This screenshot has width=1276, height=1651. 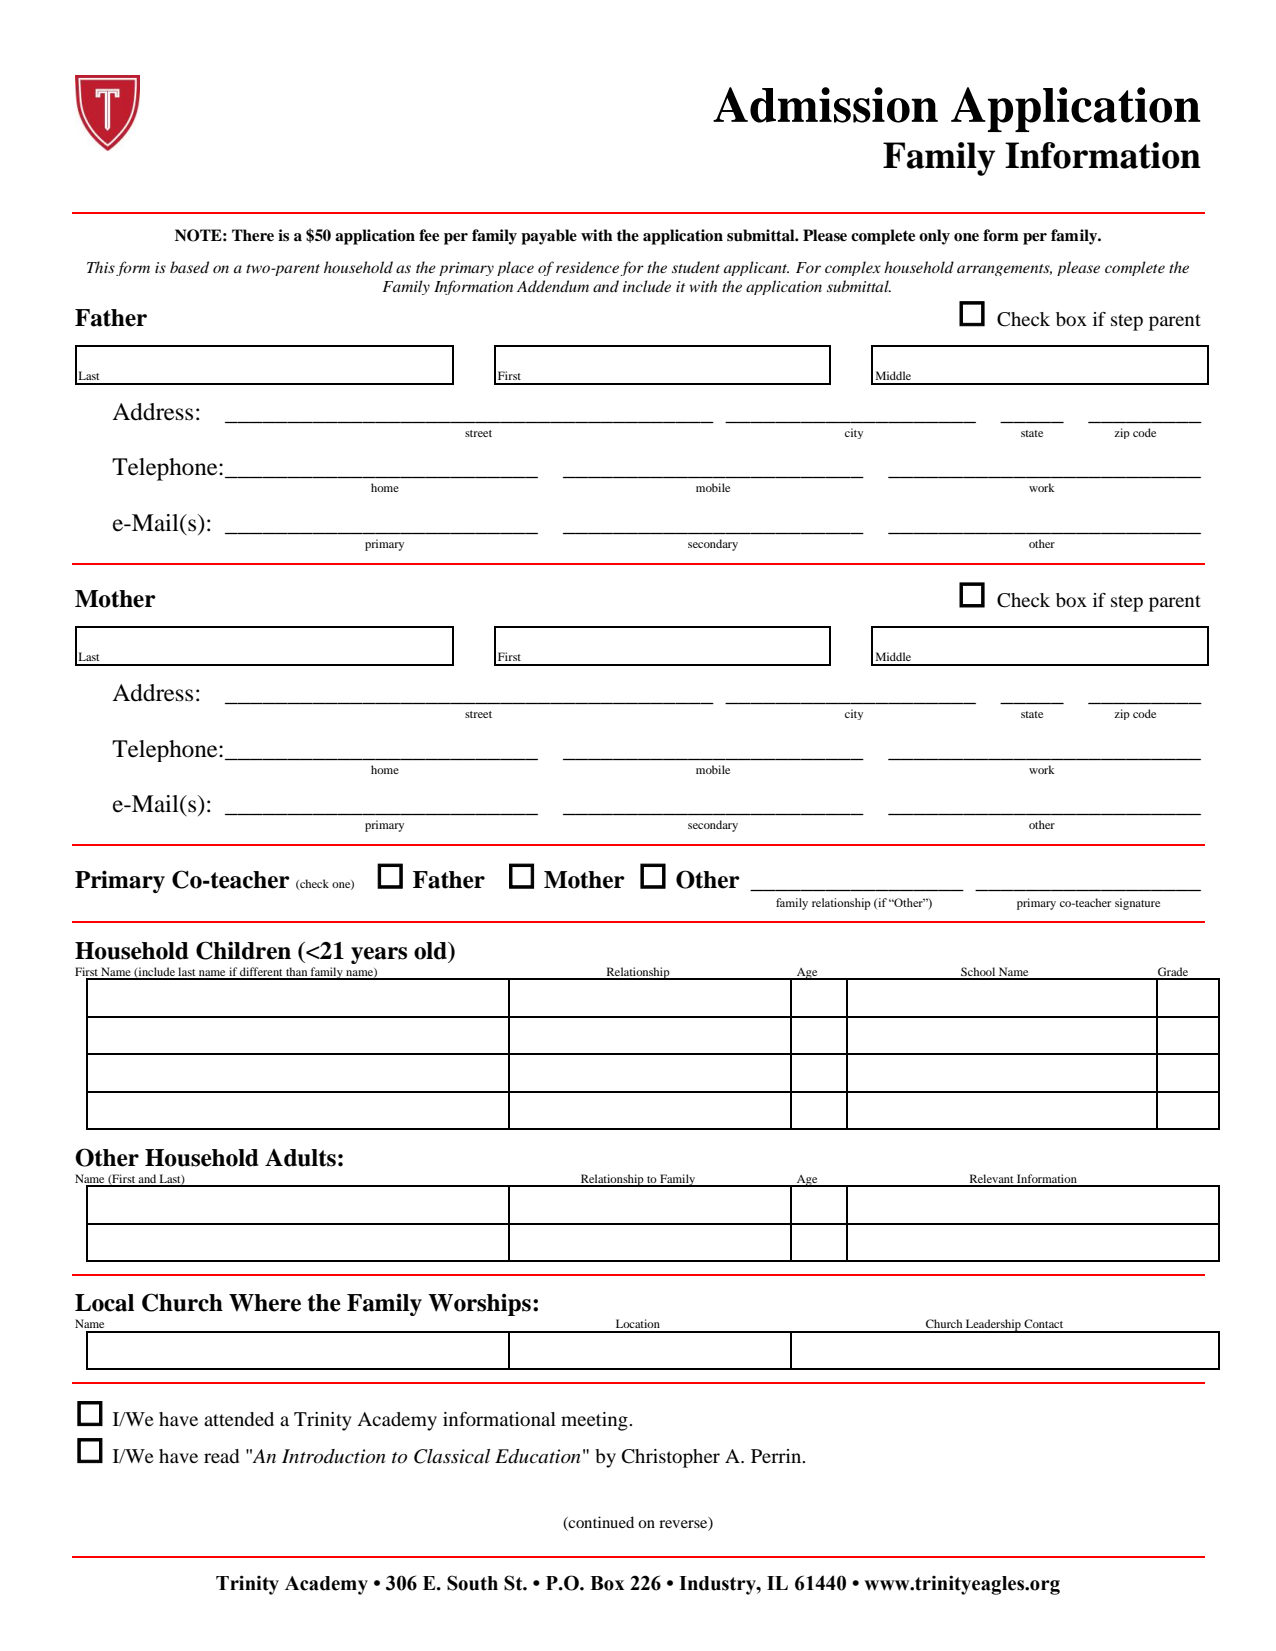 I want to click on Perrin, so click(x=777, y=1456).
